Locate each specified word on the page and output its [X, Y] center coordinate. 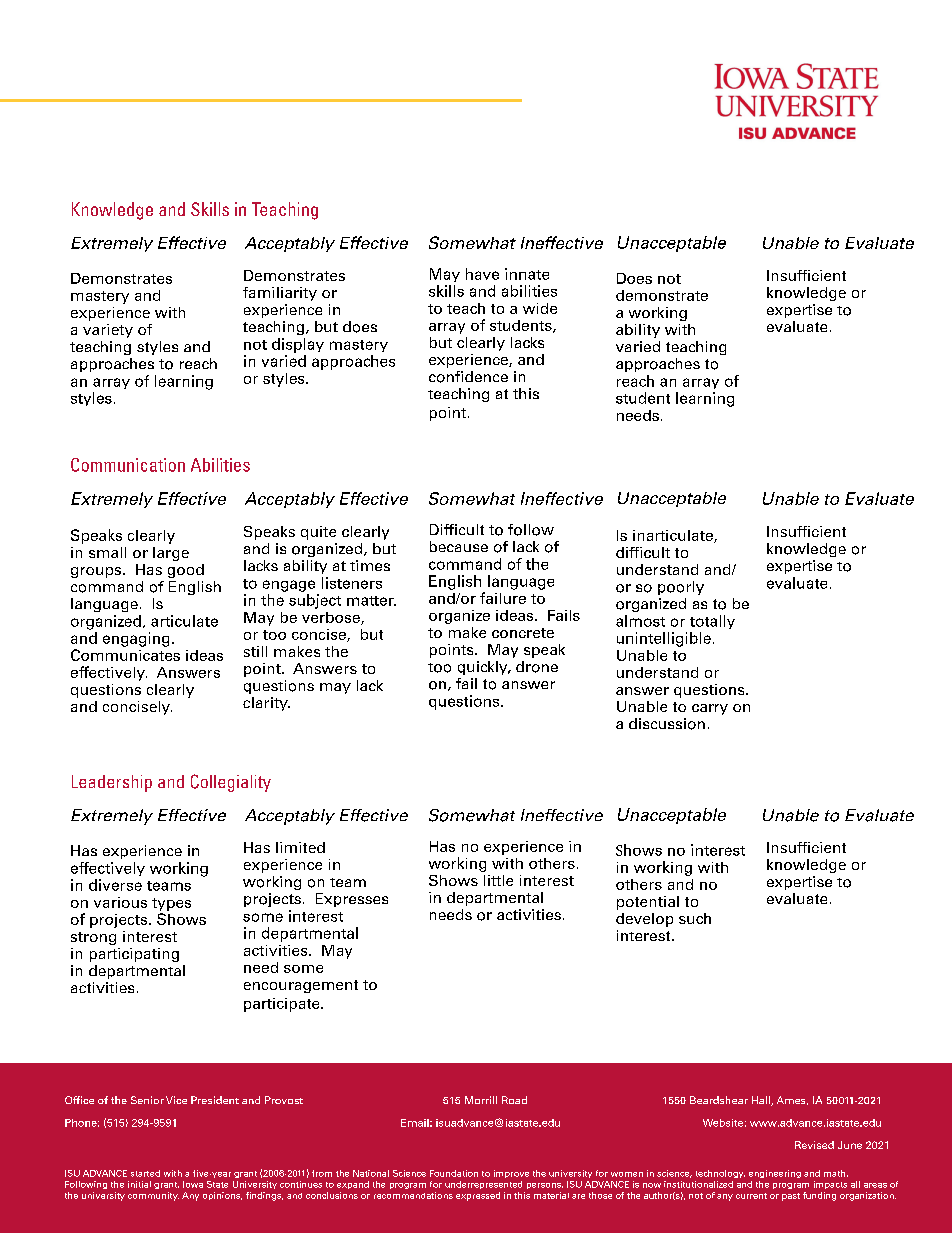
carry [710, 709]
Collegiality [231, 783]
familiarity [280, 294]
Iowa [193, 1184]
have [482, 274]
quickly [484, 668]
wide [540, 308]
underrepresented [483, 1185]
